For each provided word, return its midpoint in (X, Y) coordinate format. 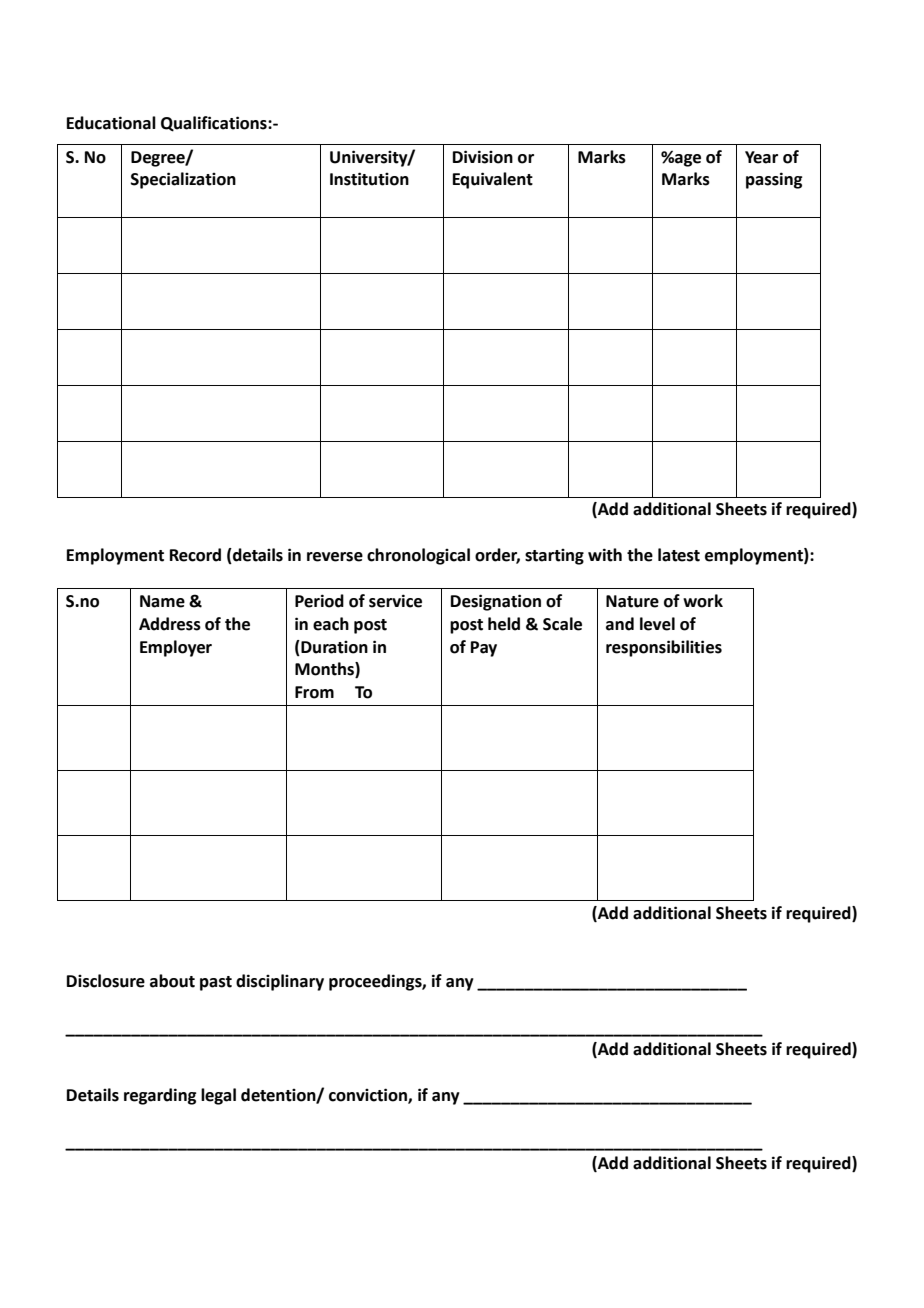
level (657, 624)
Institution (369, 179)
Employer (176, 648)
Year (761, 157)
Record (195, 555)
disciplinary (280, 982)
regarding (160, 1096)
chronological (418, 556)
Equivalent (493, 180)
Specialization (183, 180)
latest (679, 555)
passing (774, 180)
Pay (484, 649)
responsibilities (664, 648)
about (172, 981)
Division (483, 157)
